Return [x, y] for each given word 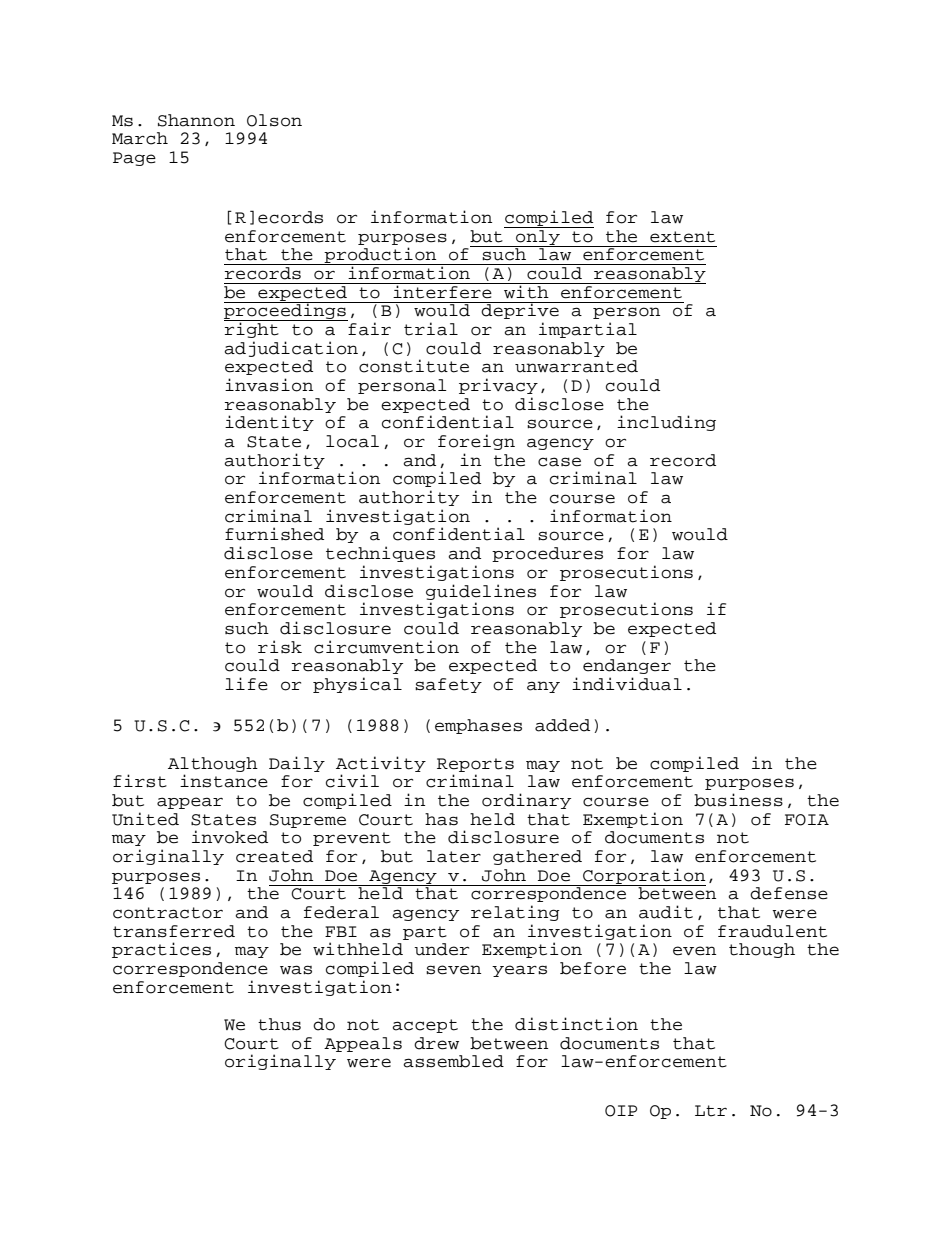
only [538, 237]
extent [682, 237]
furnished [274, 534]
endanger [627, 666]
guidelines [481, 592]
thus [279, 1024]
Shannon [196, 120]
